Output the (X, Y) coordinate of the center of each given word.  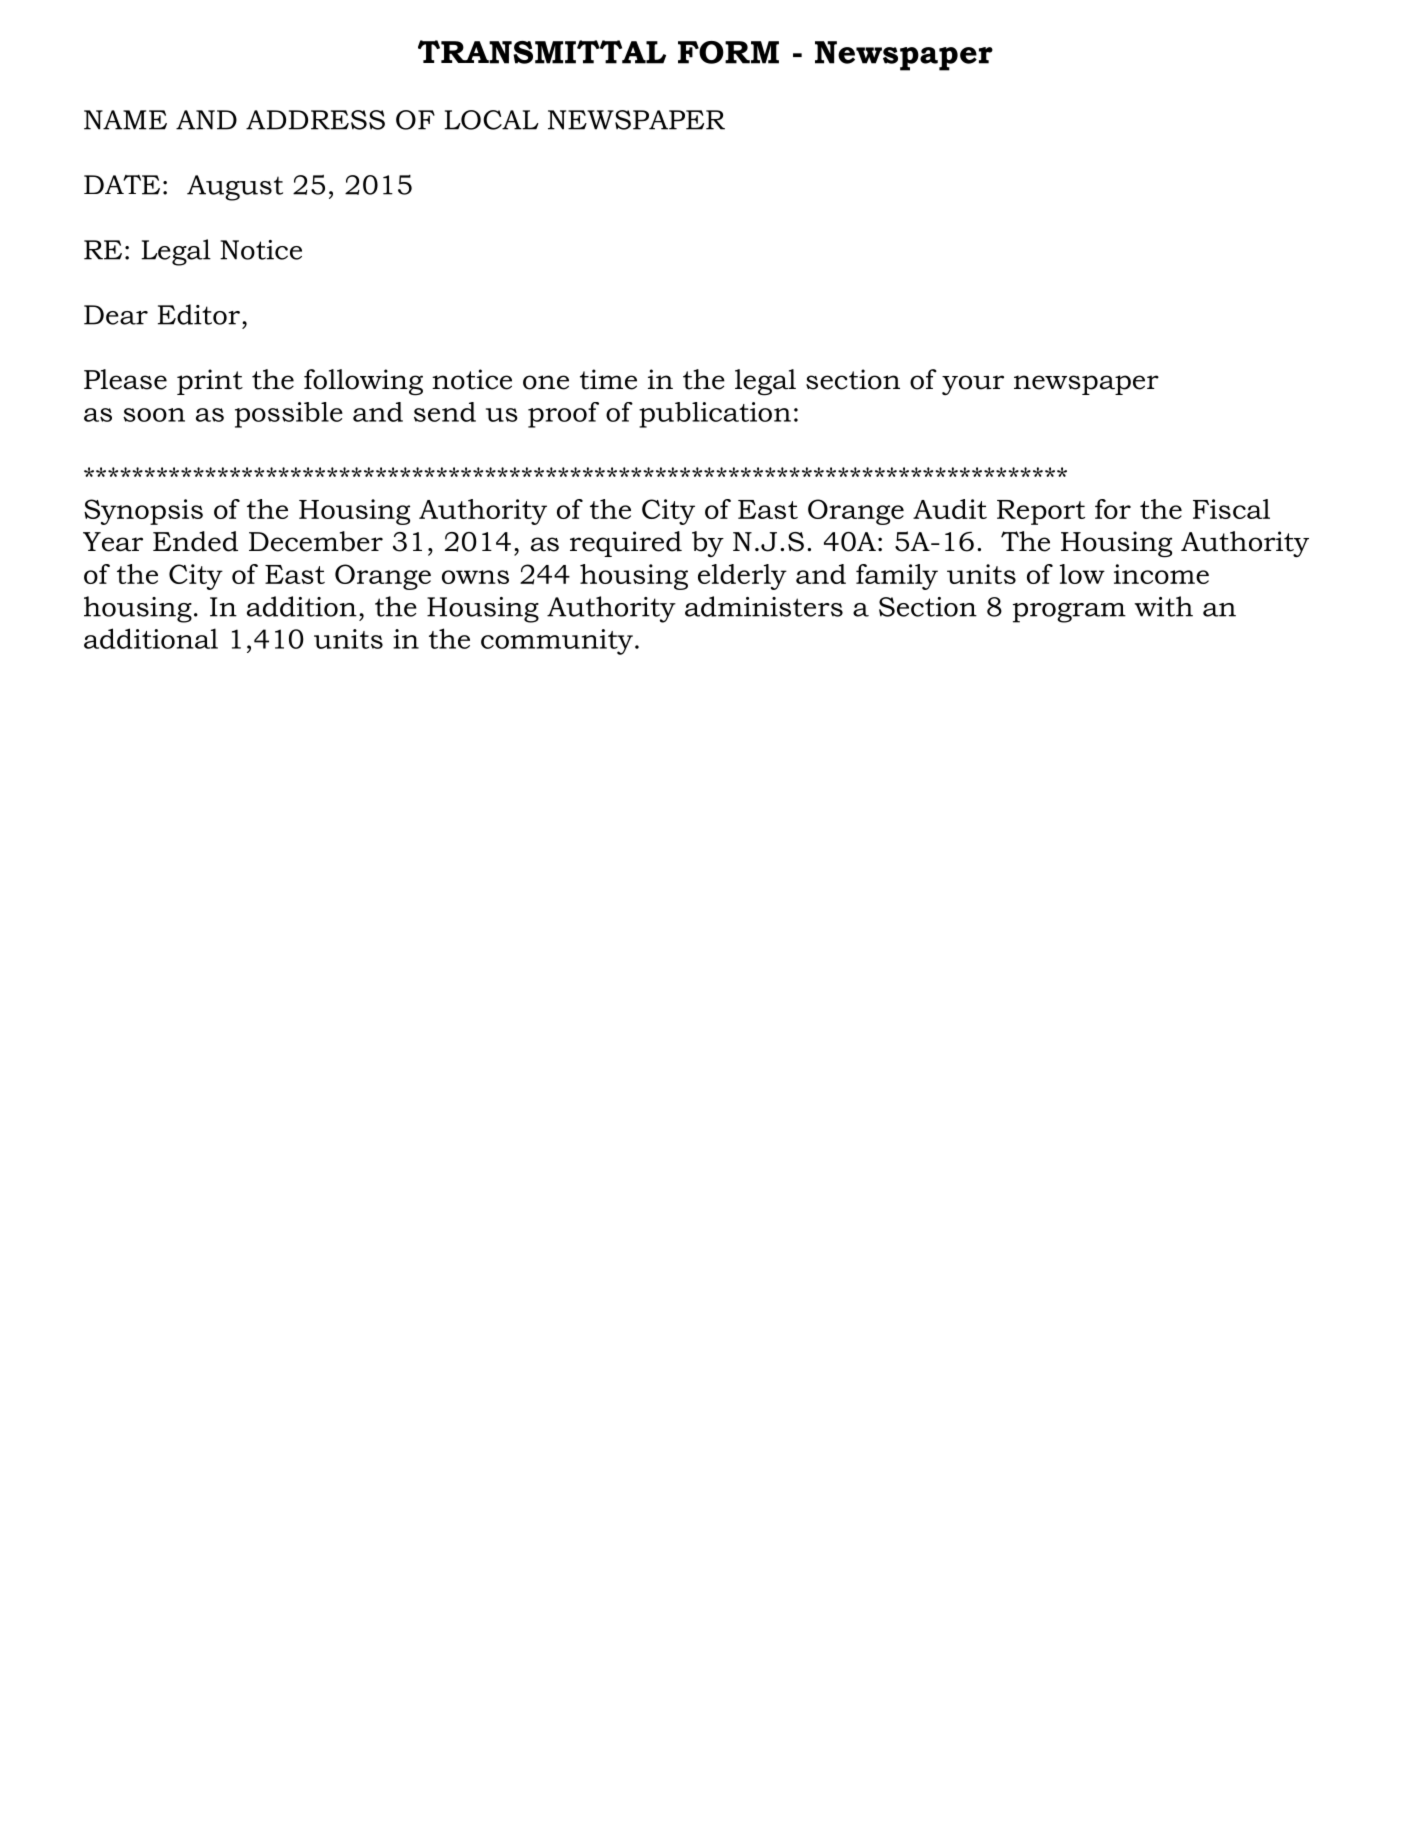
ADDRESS (315, 120)
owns (475, 577)
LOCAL (491, 120)
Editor (199, 314)
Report (1041, 512)
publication (715, 415)
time (608, 379)
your (973, 385)
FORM (728, 52)
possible (289, 415)
